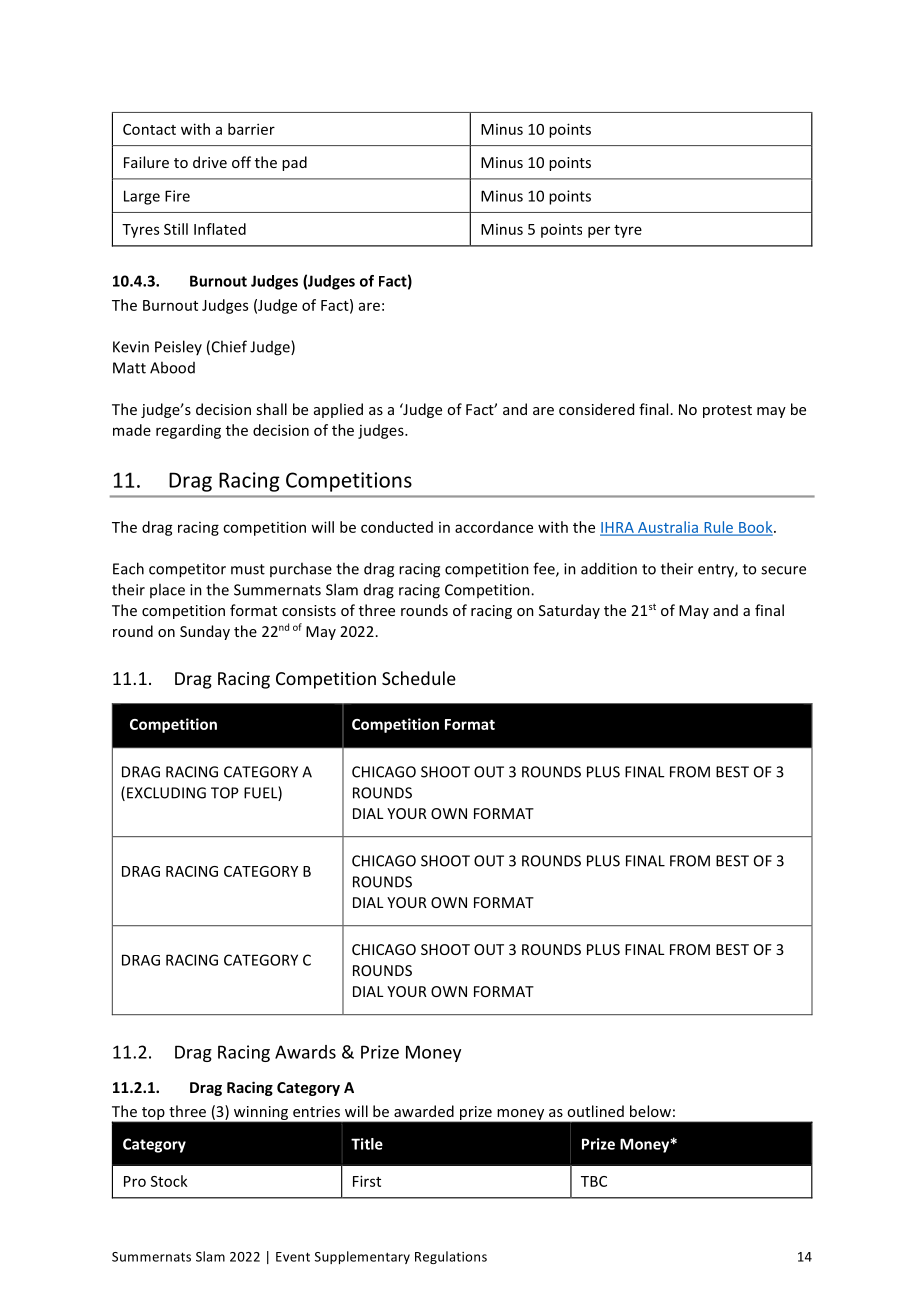 The image size is (924, 1309). What do you see at coordinates (294, 163) in the screenshot?
I see `pad` at bounding box center [294, 163].
